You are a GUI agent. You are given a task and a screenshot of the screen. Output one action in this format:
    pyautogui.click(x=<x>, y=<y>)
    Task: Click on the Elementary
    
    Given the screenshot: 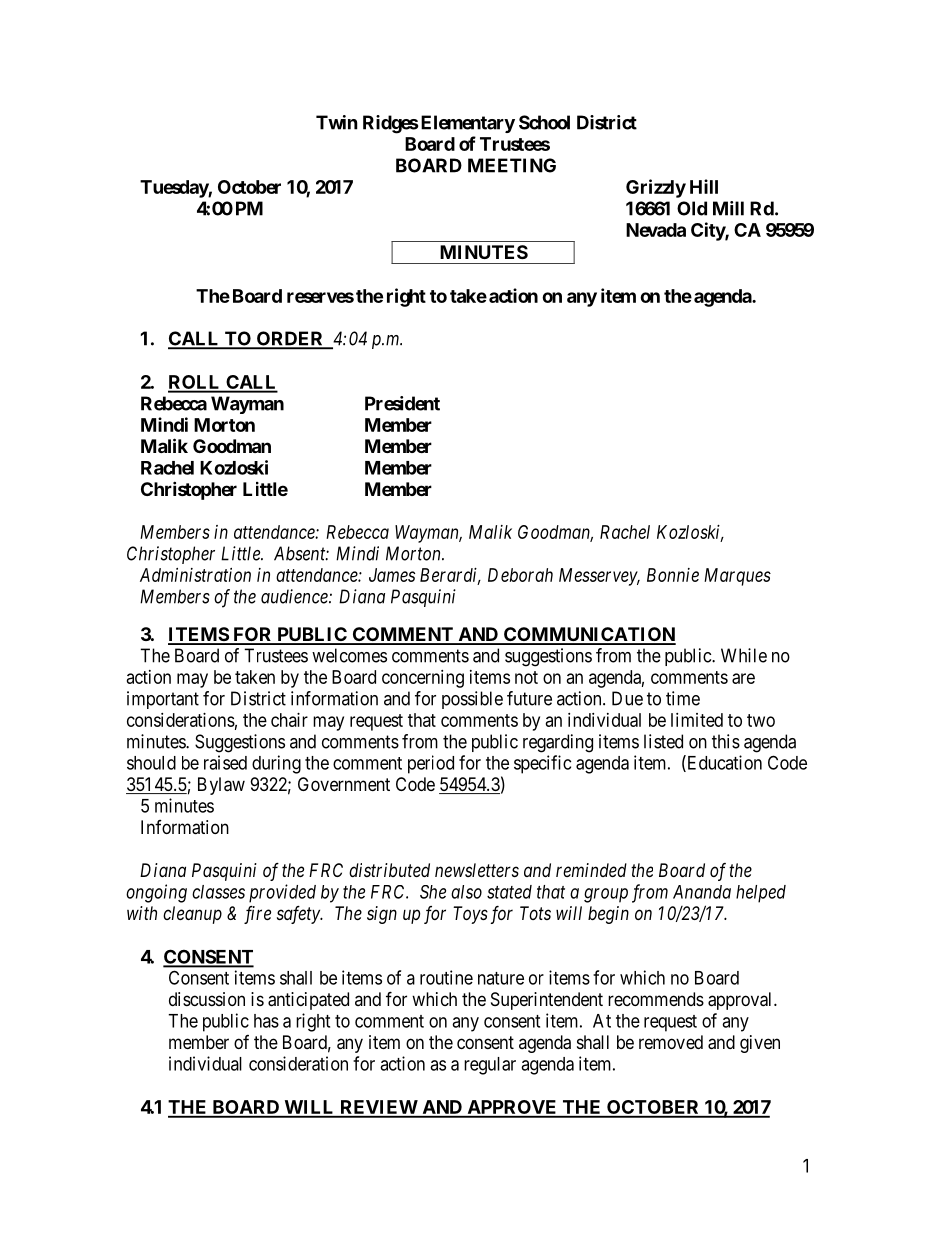 What is the action you would take?
    pyautogui.click(x=468, y=124)
